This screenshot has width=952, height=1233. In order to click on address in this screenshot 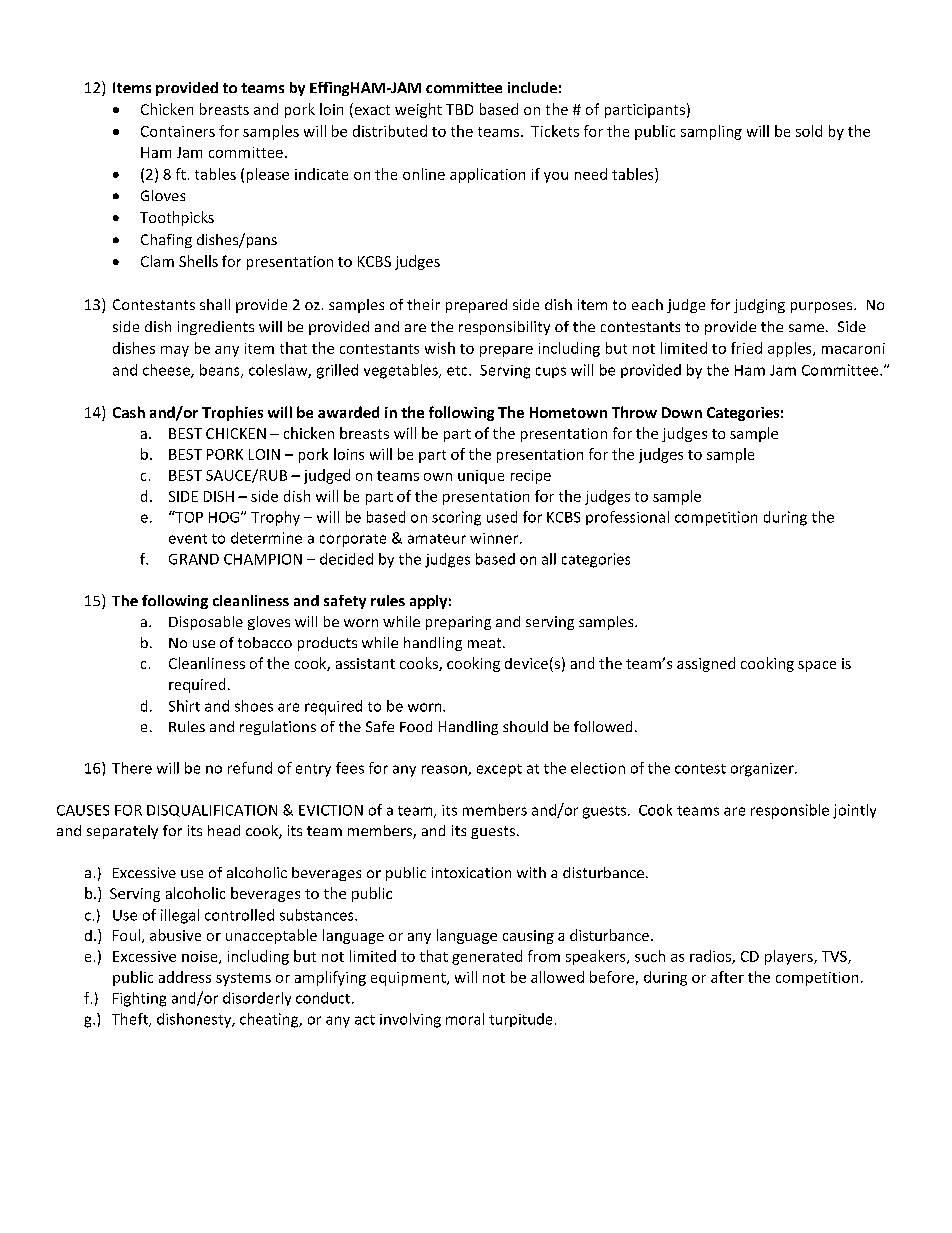, I will do `click(185, 977)`.
